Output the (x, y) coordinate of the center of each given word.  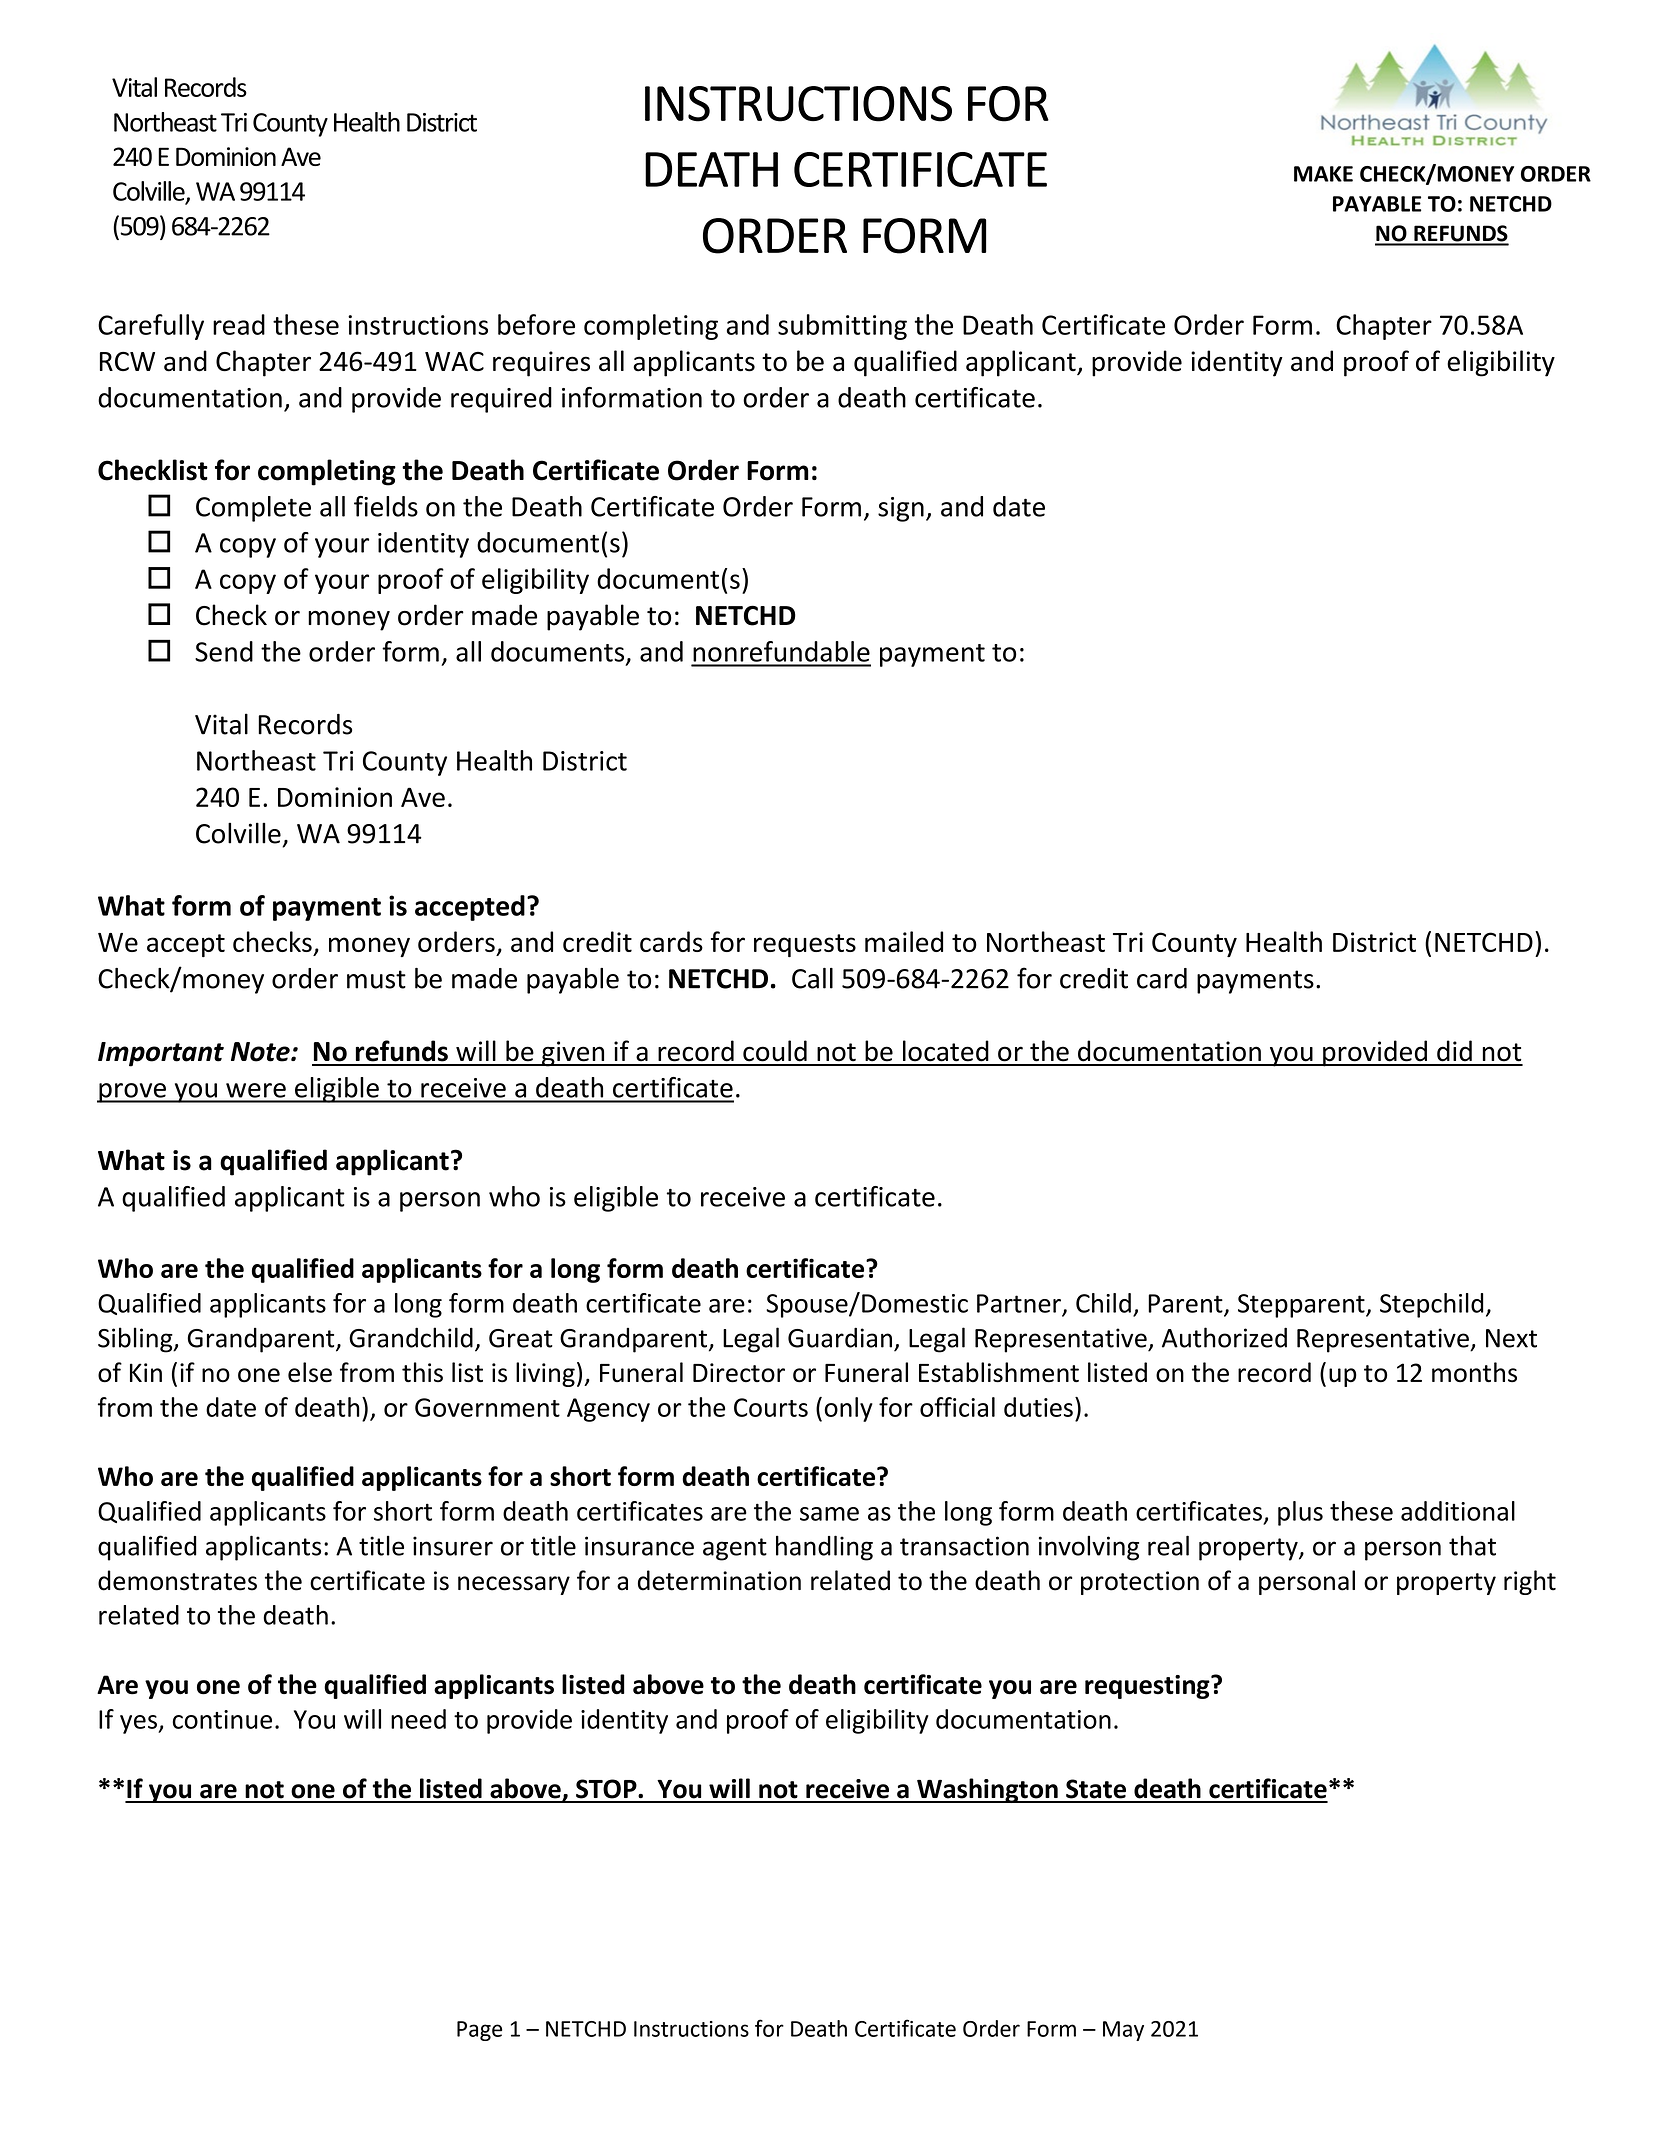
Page (479, 2031)
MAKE (1323, 174)
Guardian (840, 1337)
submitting (842, 327)
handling (824, 1548)
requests (805, 945)
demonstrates (177, 1580)
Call (812, 978)
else (310, 1372)
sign (901, 509)
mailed (904, 941)
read (239, 324)
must (376, 979)
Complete (253, 509)
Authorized (1224, 1337)
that (1472, 1546)
